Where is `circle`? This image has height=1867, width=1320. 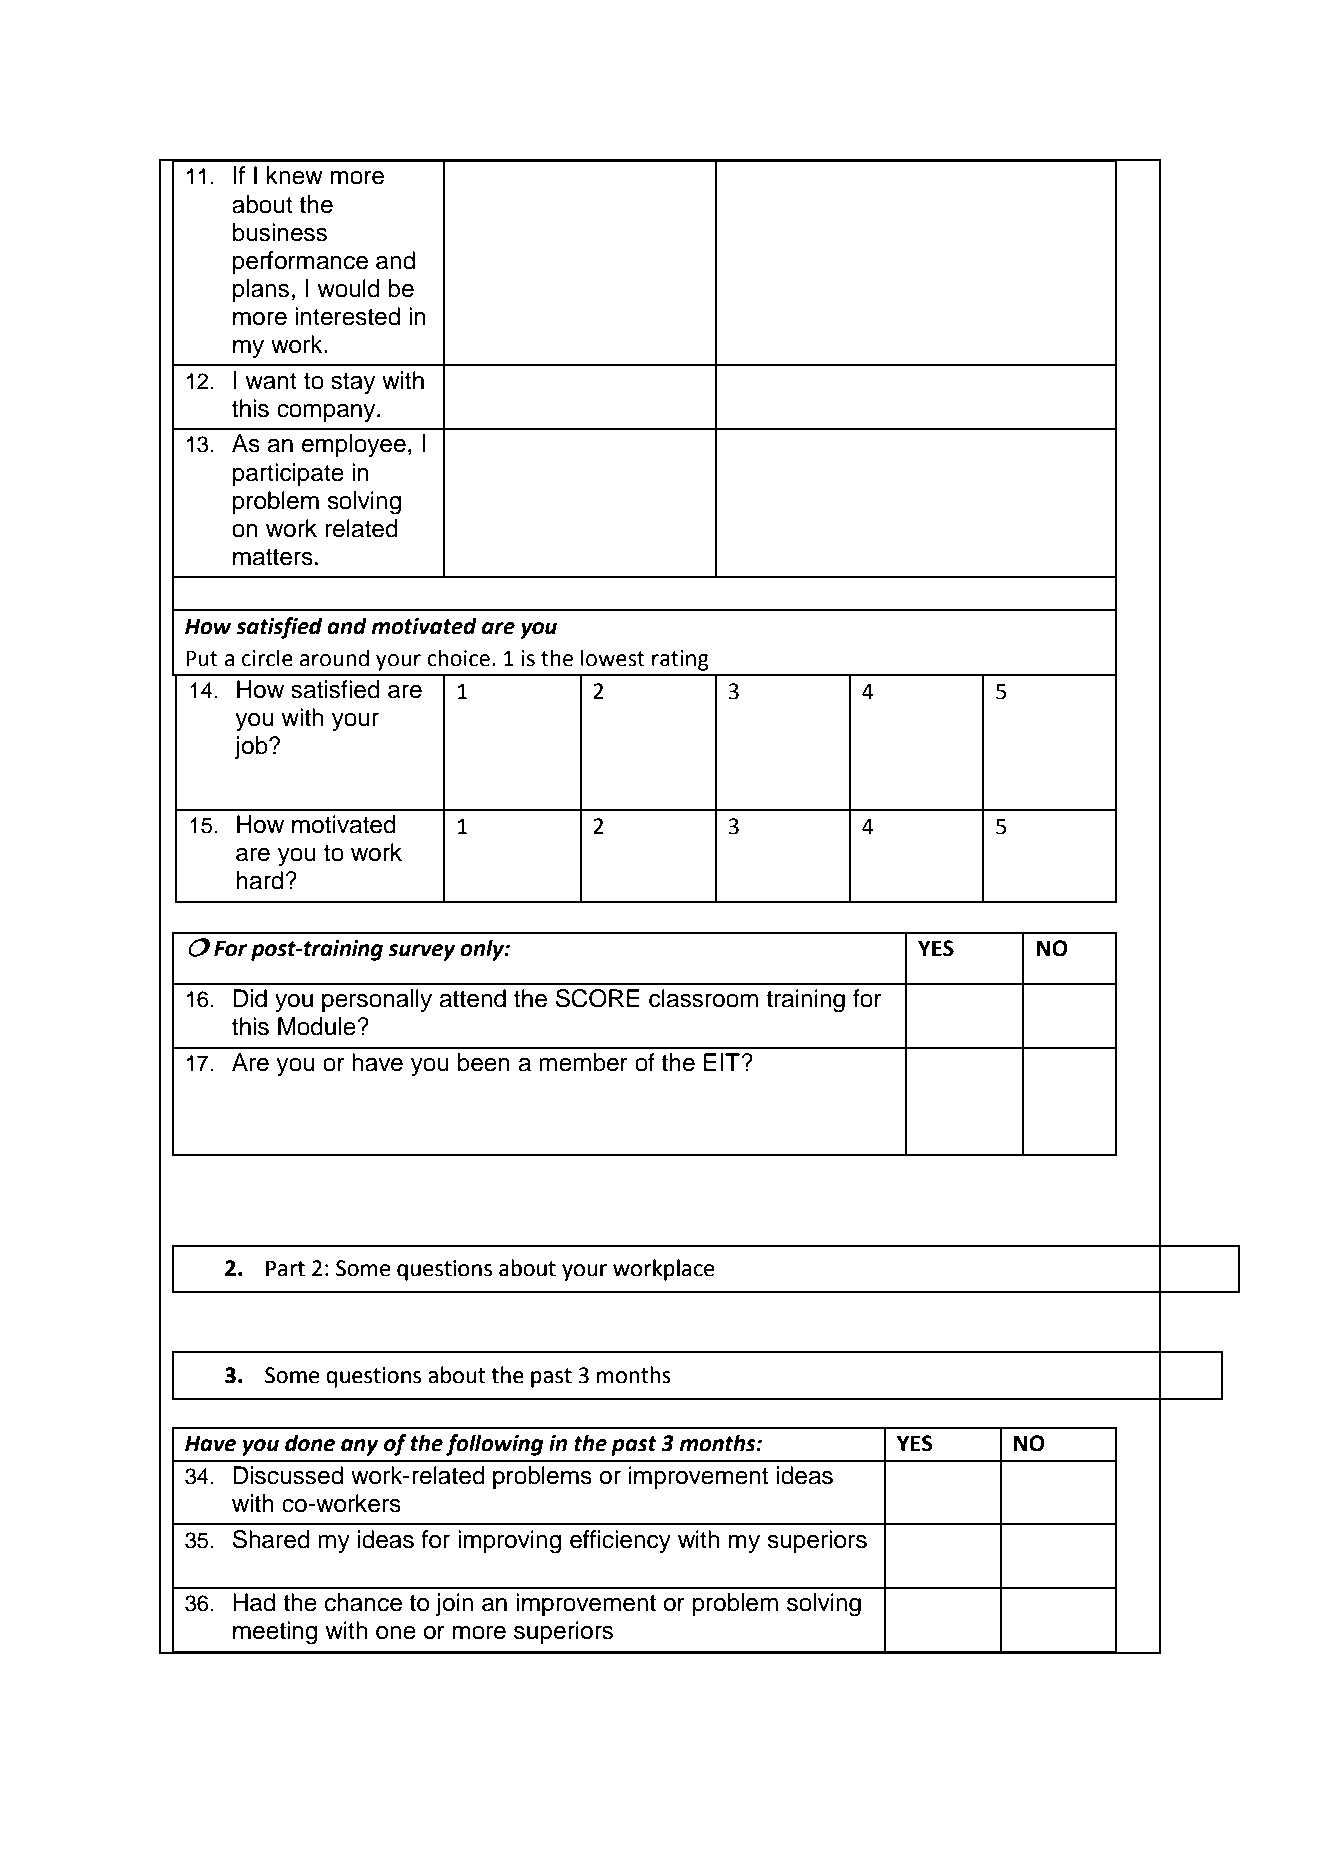 circle is located at coordinates (267, 658).
